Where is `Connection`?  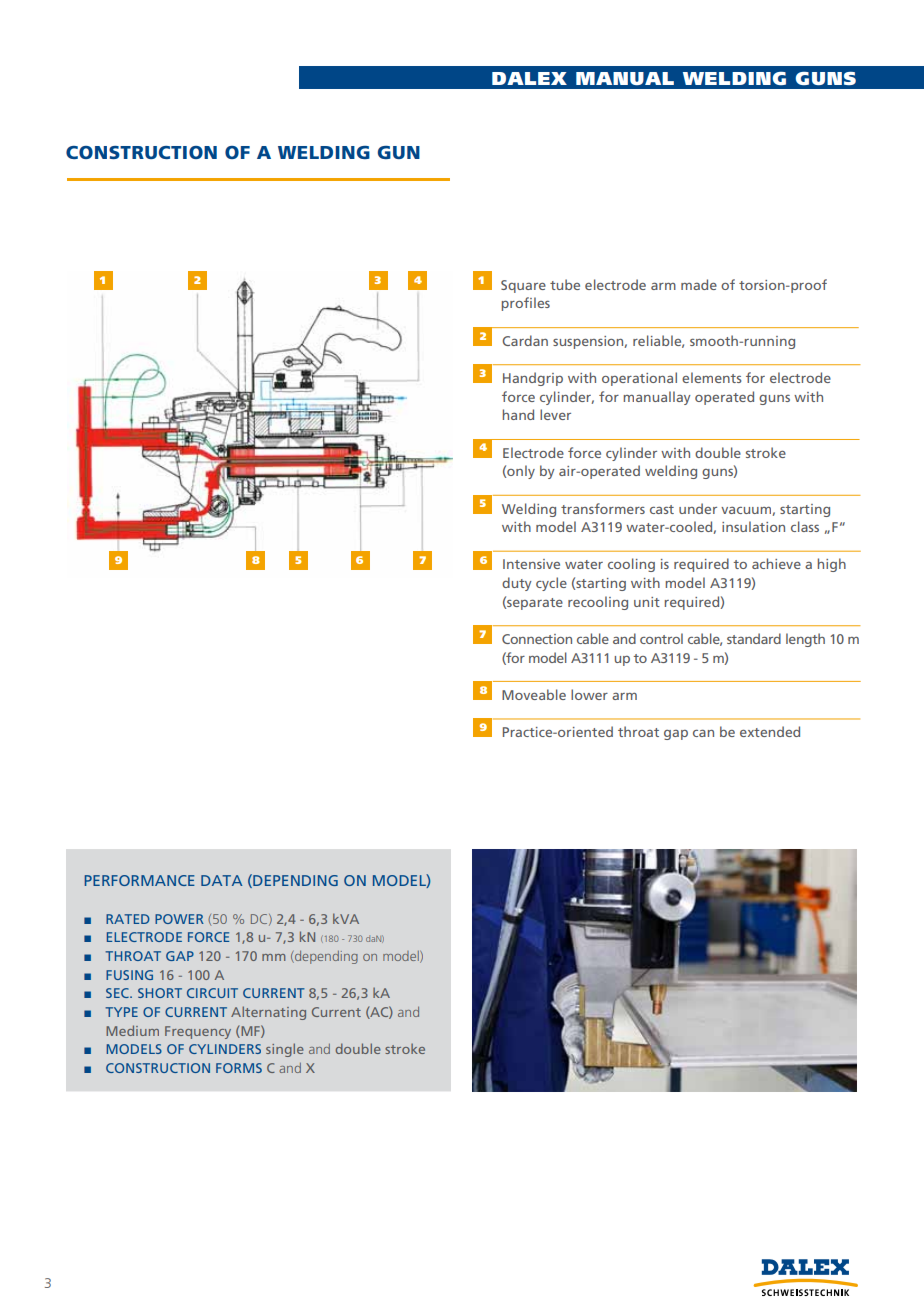
Connection is located at coordinates (537, 639).
